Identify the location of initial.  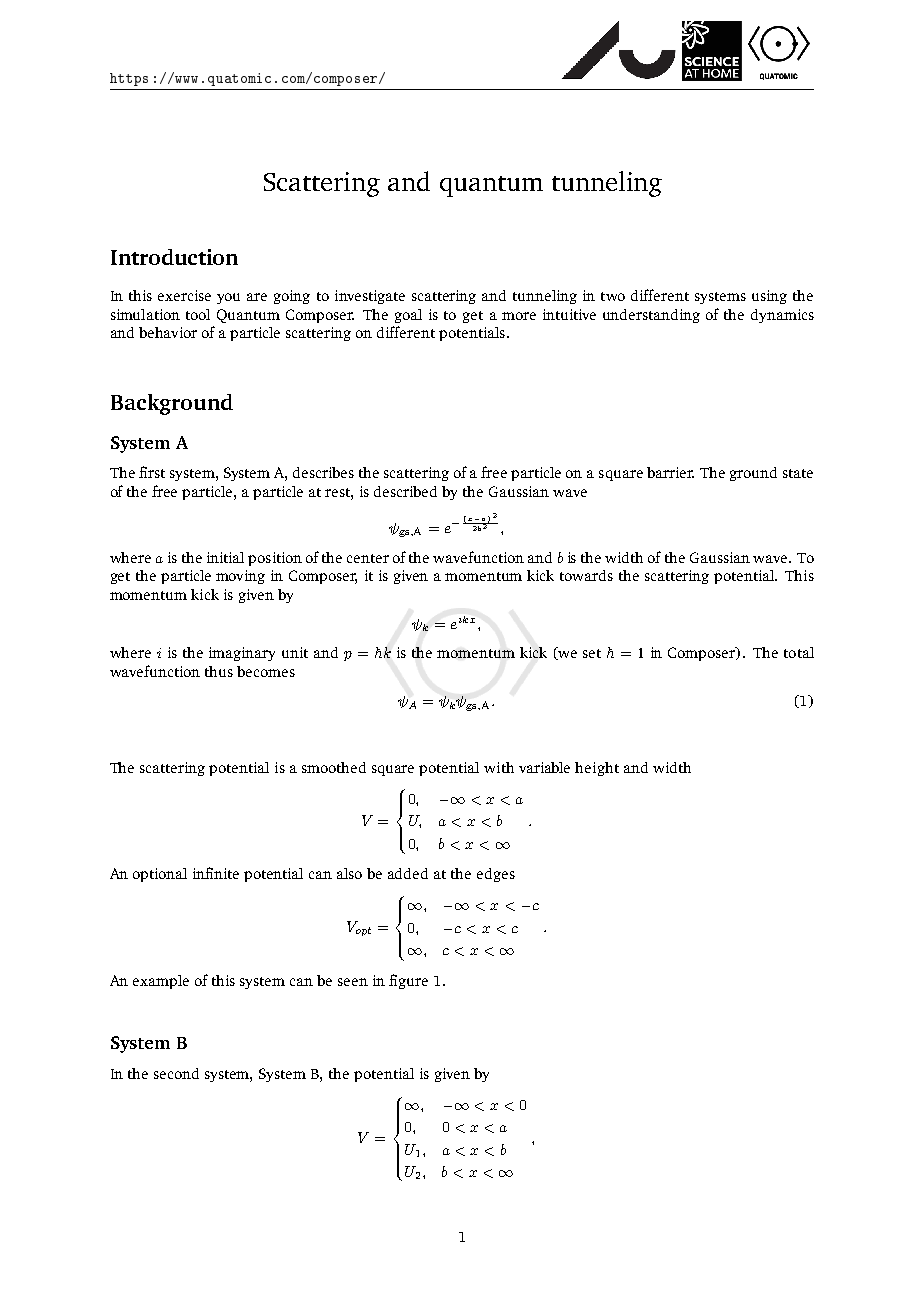
(225, 557).
